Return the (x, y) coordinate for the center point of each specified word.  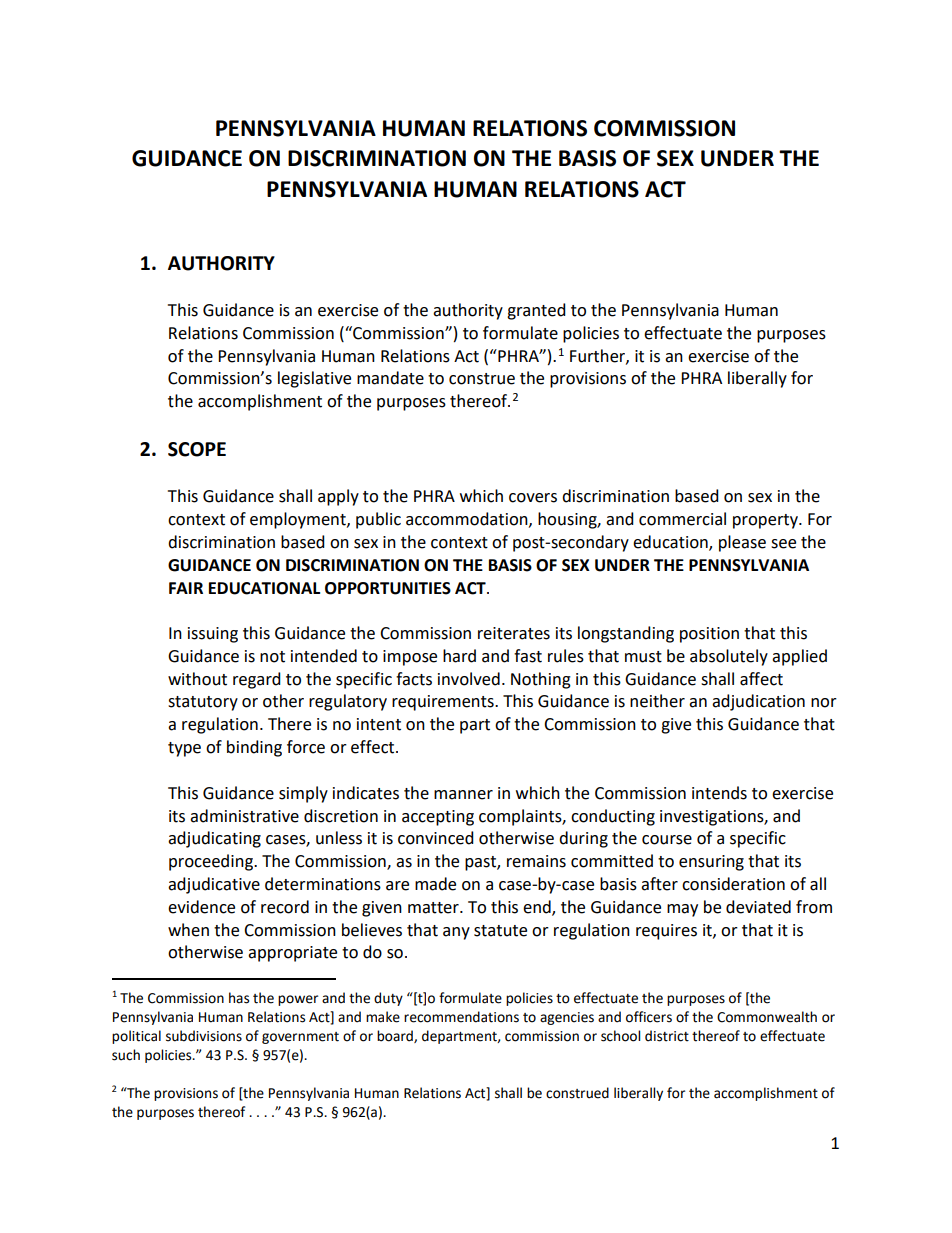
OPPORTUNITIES (388, 588)
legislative (314, 379)
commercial (682, 519)
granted (536, 311)
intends (719, 793)
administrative (244, 816)
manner (463, 795)
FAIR (186, 588)
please (742, 543)
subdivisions (204, 1036)
